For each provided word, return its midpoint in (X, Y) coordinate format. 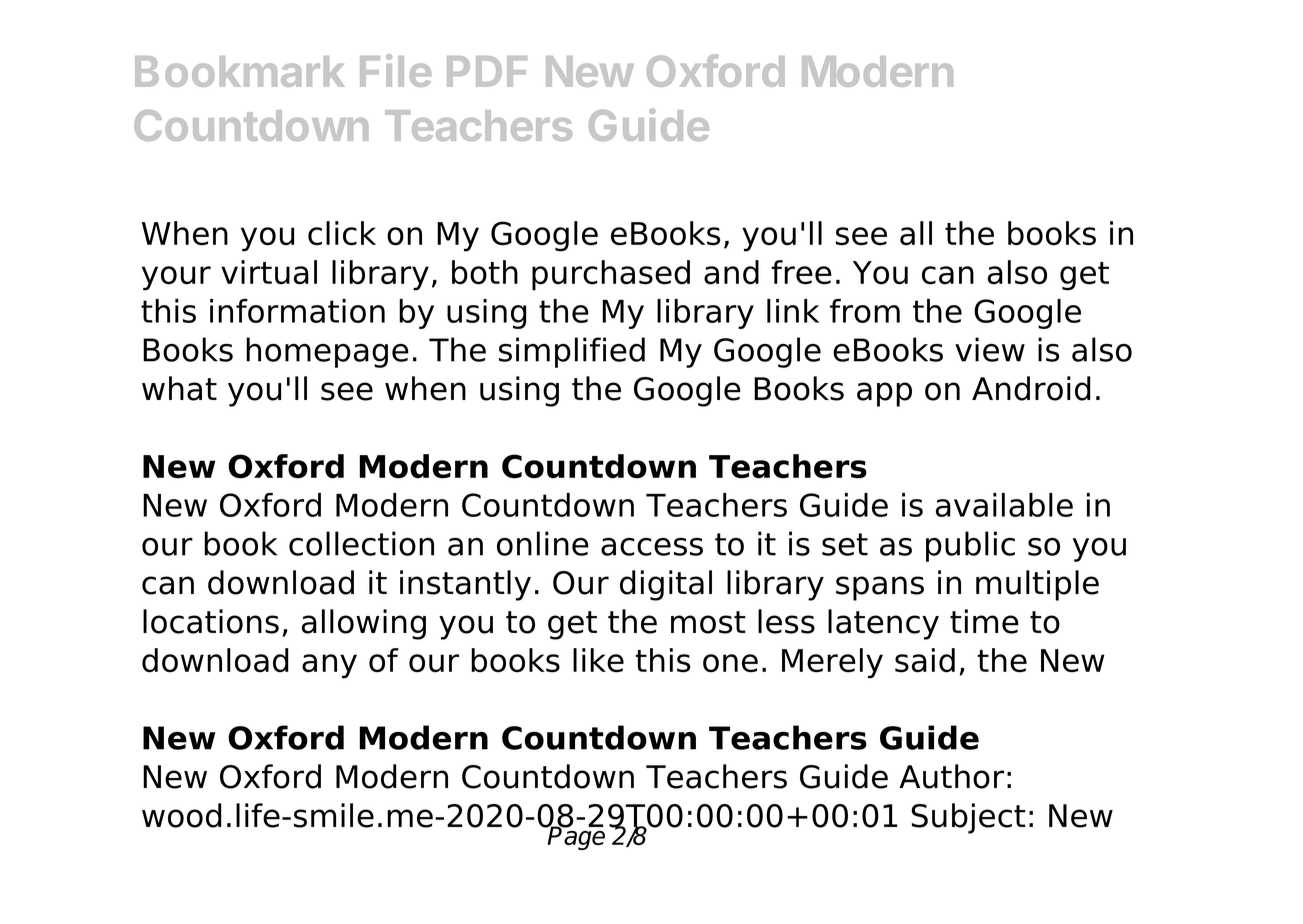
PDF (487, 71)
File (395, 70)
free (801, 272)
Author (951, 776)
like (598, 660)
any (329, 666)
